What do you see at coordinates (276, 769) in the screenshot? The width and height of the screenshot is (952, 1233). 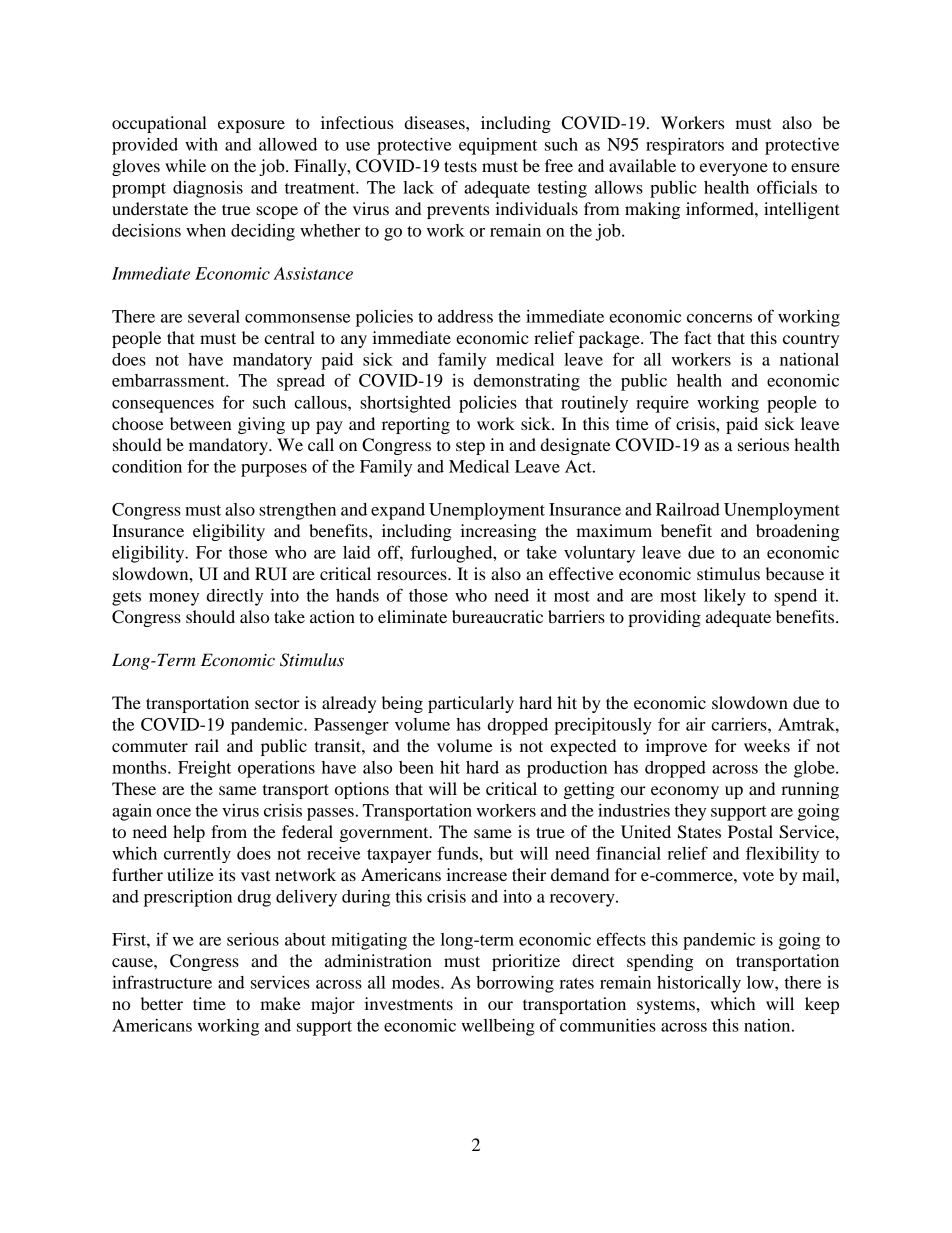 I see `operations` at bounding box center [276, 769].
